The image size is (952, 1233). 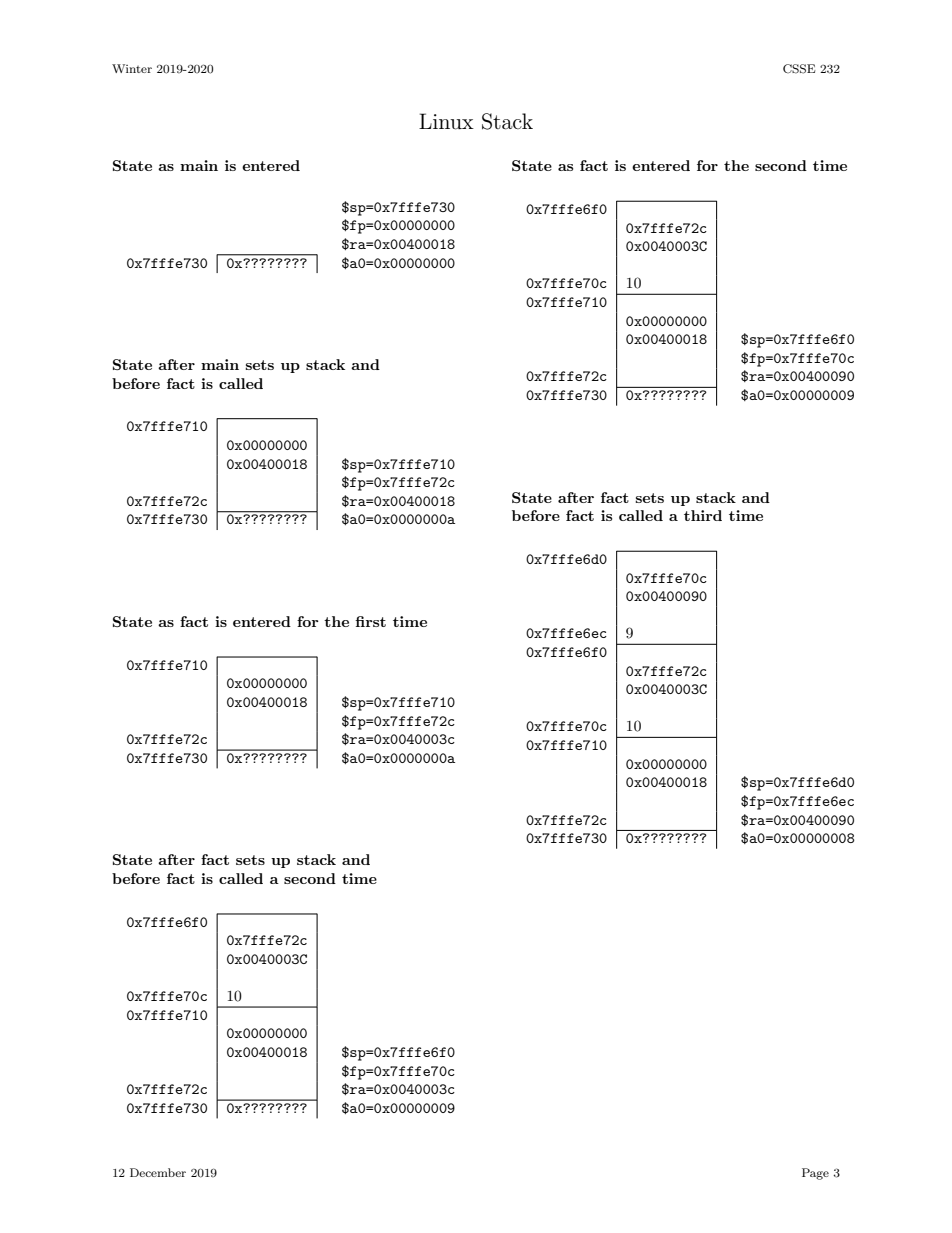 What do you see at coordinates (703, 515) in the screenshot?
I see `third` at bounding box center [703, 515].
